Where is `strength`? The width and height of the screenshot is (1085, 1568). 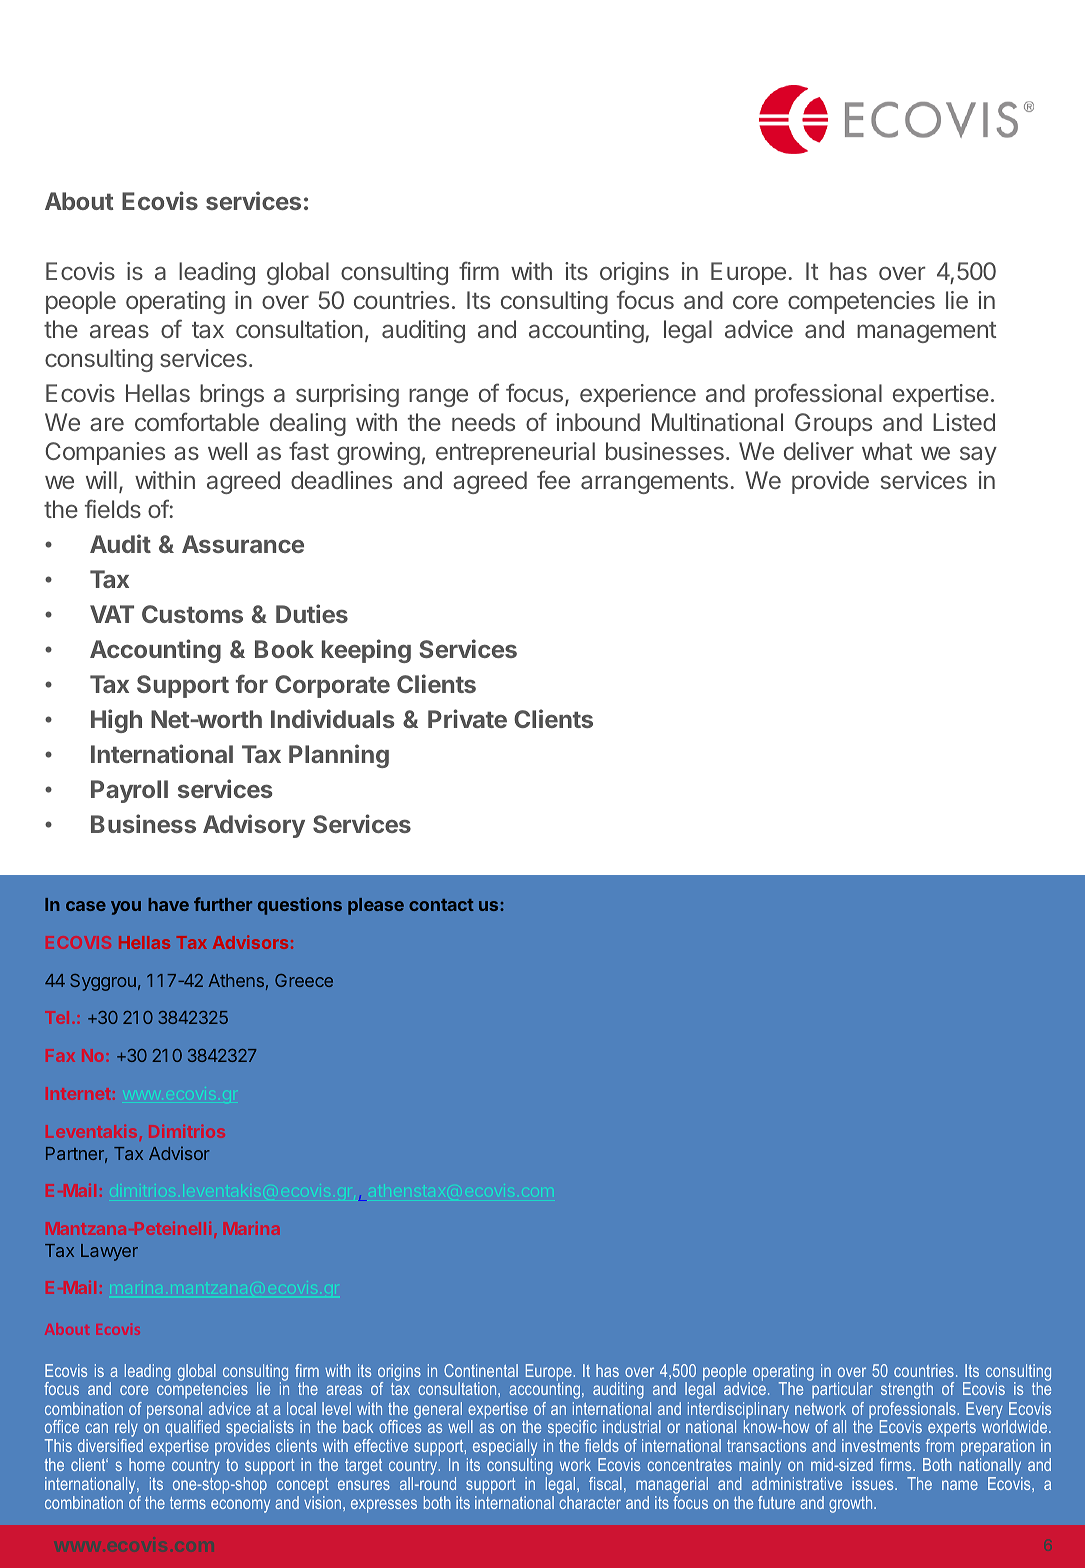 strength is located at coordinates (907, 1390).
